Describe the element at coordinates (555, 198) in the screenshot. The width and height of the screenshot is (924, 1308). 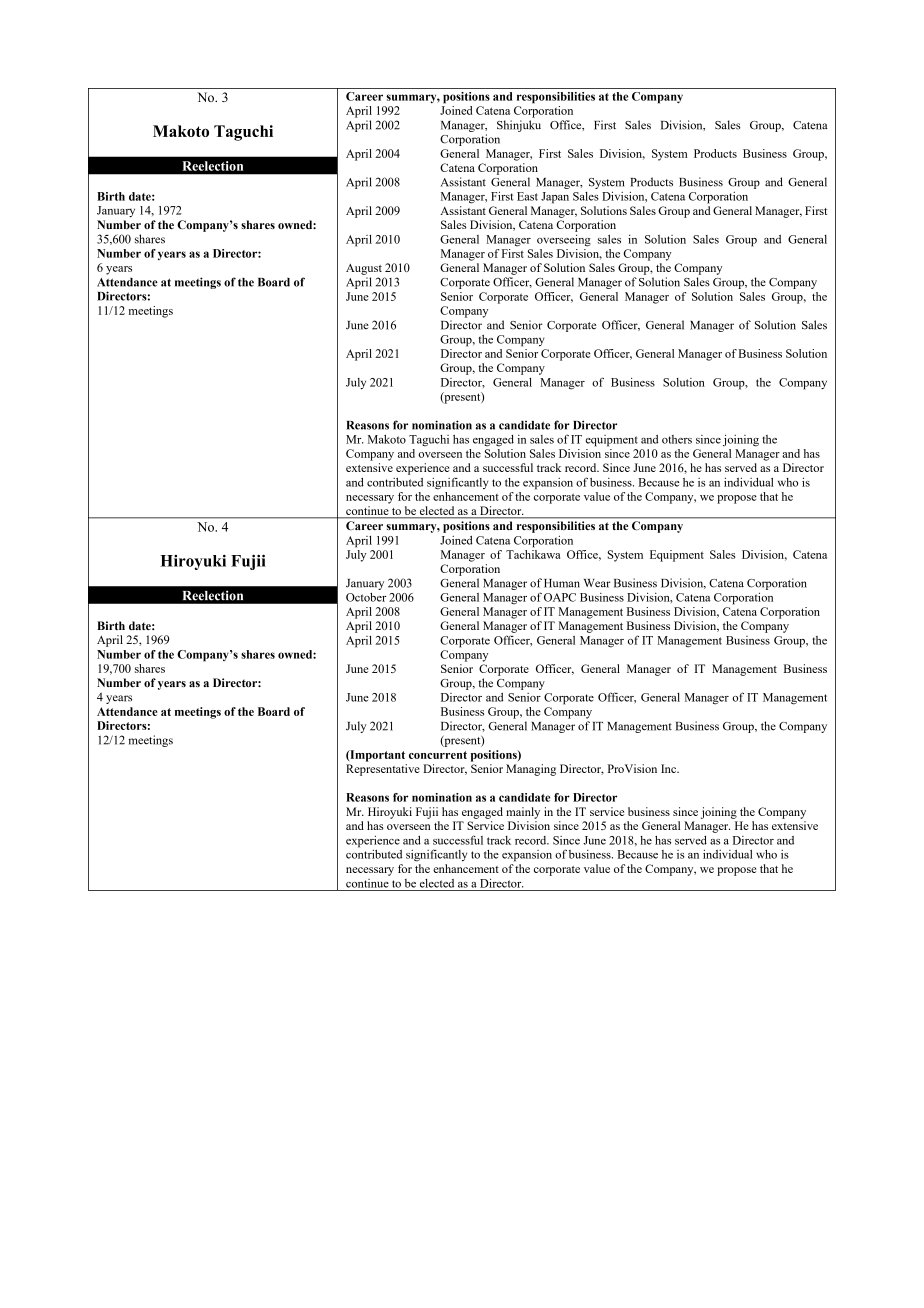
I see `Japan` at that location.
